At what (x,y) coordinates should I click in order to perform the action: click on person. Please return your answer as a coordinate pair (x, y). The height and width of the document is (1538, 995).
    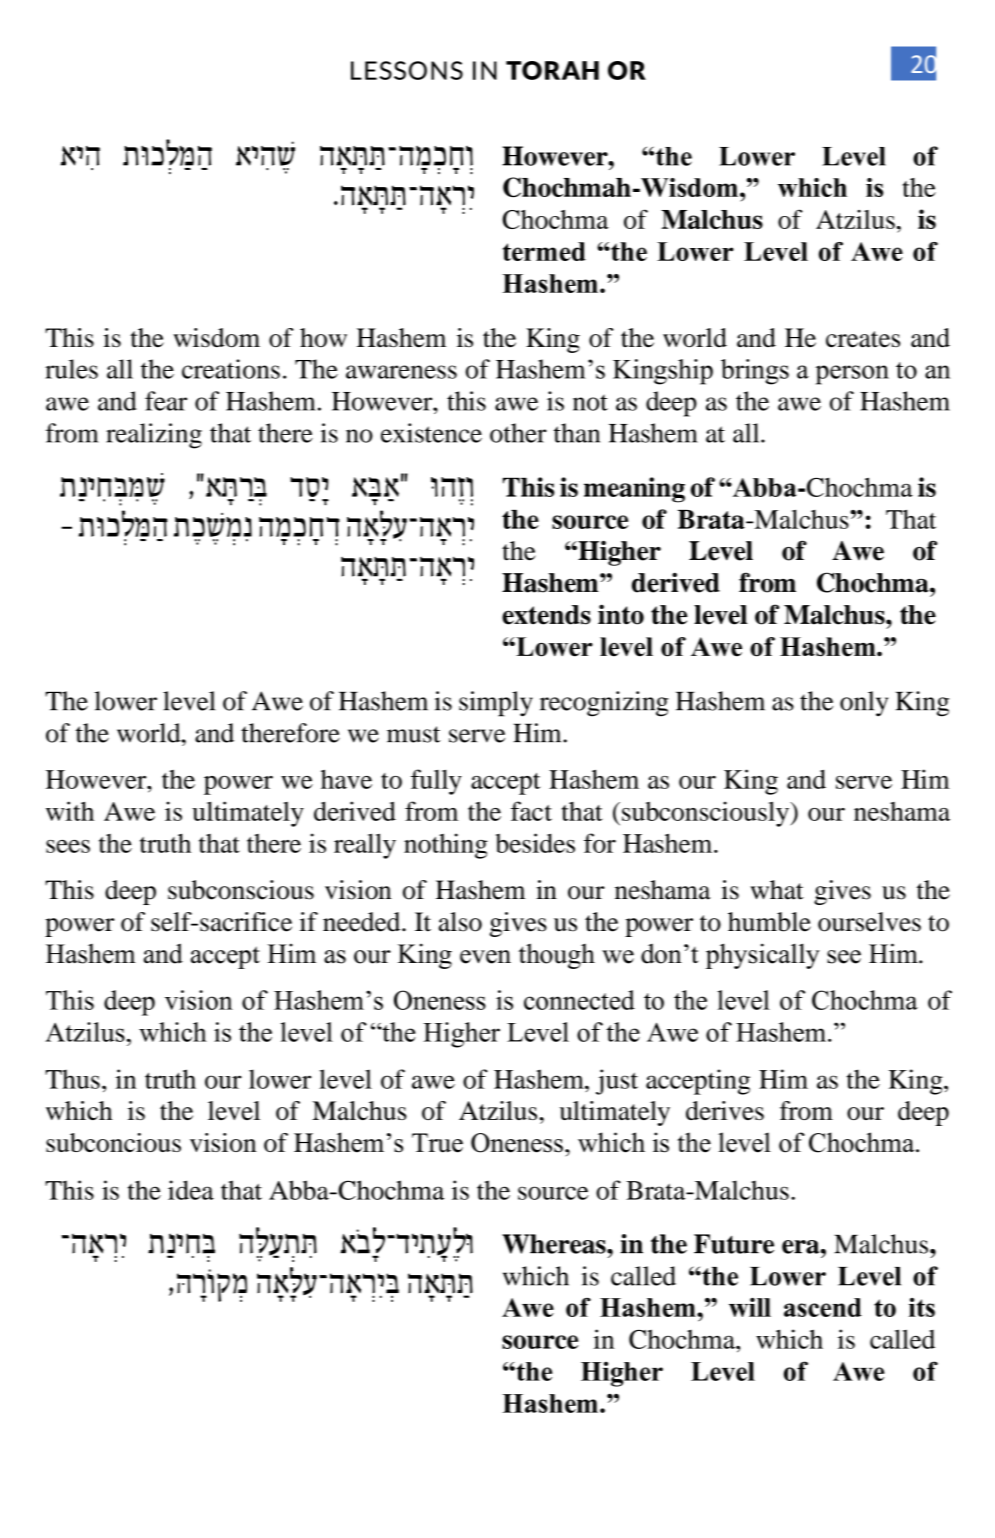
    Looking at the image, I should click on (852, 375).
